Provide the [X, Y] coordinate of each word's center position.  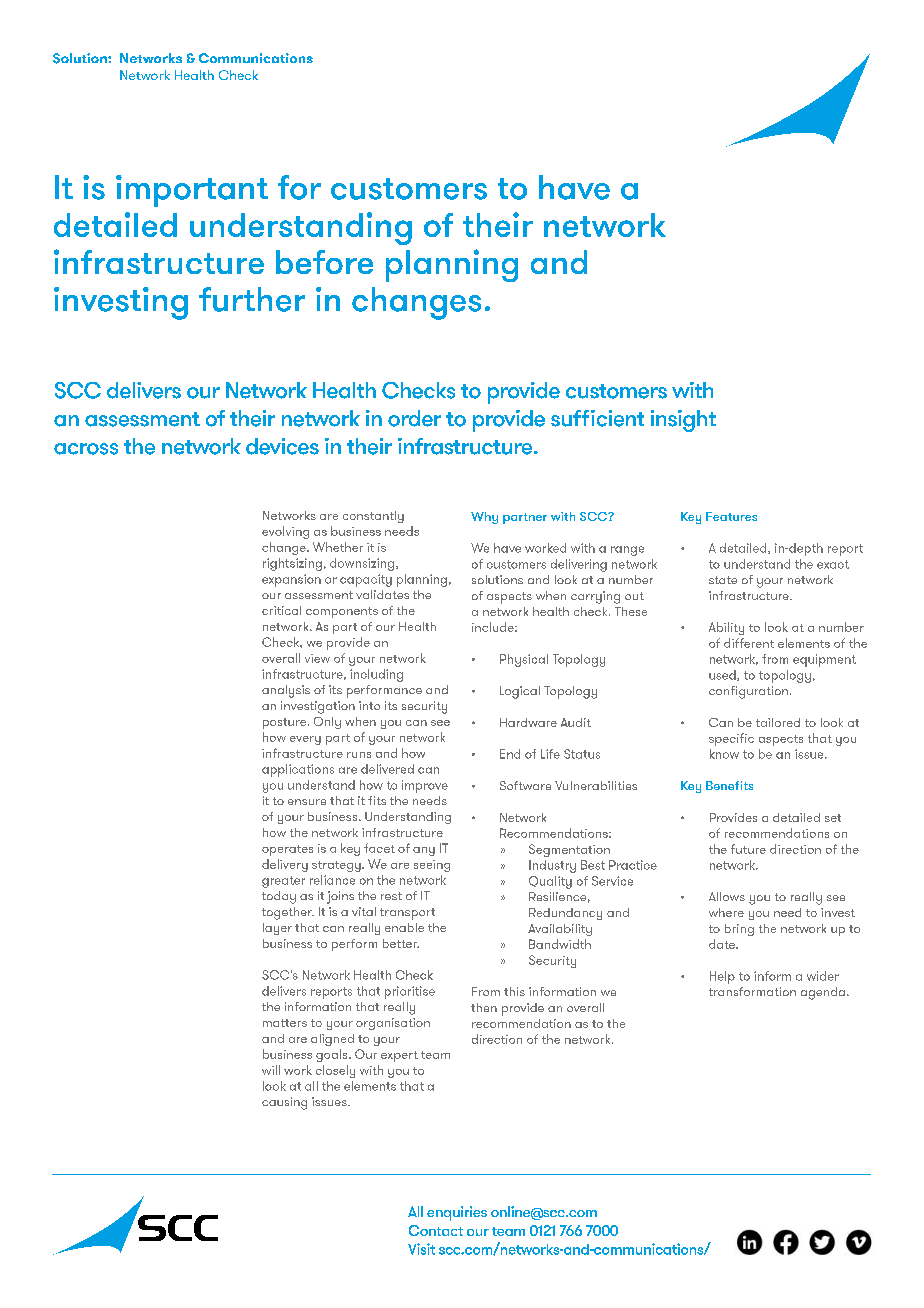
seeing [432, 866]
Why [484, 518]
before [324, 262]
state [723, 580]
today [279, 897]
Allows [727, 896]
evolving [285, 532]
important [192, 191]
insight [683, 421]
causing [284, 1103]
